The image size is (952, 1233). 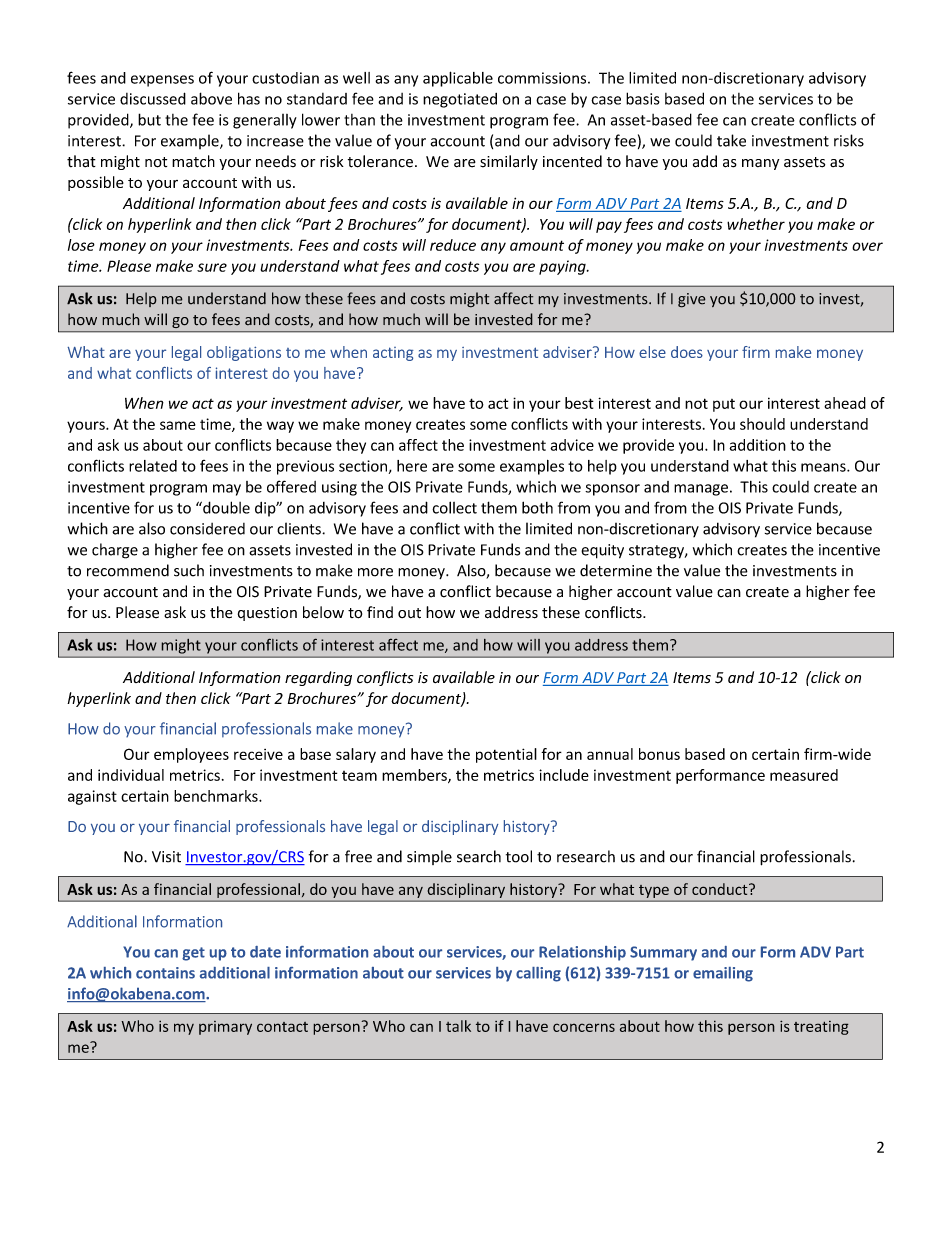 What do you see at coordinates (393, 354) in the page?
I see `acting` at bounding box center [393, 354].
